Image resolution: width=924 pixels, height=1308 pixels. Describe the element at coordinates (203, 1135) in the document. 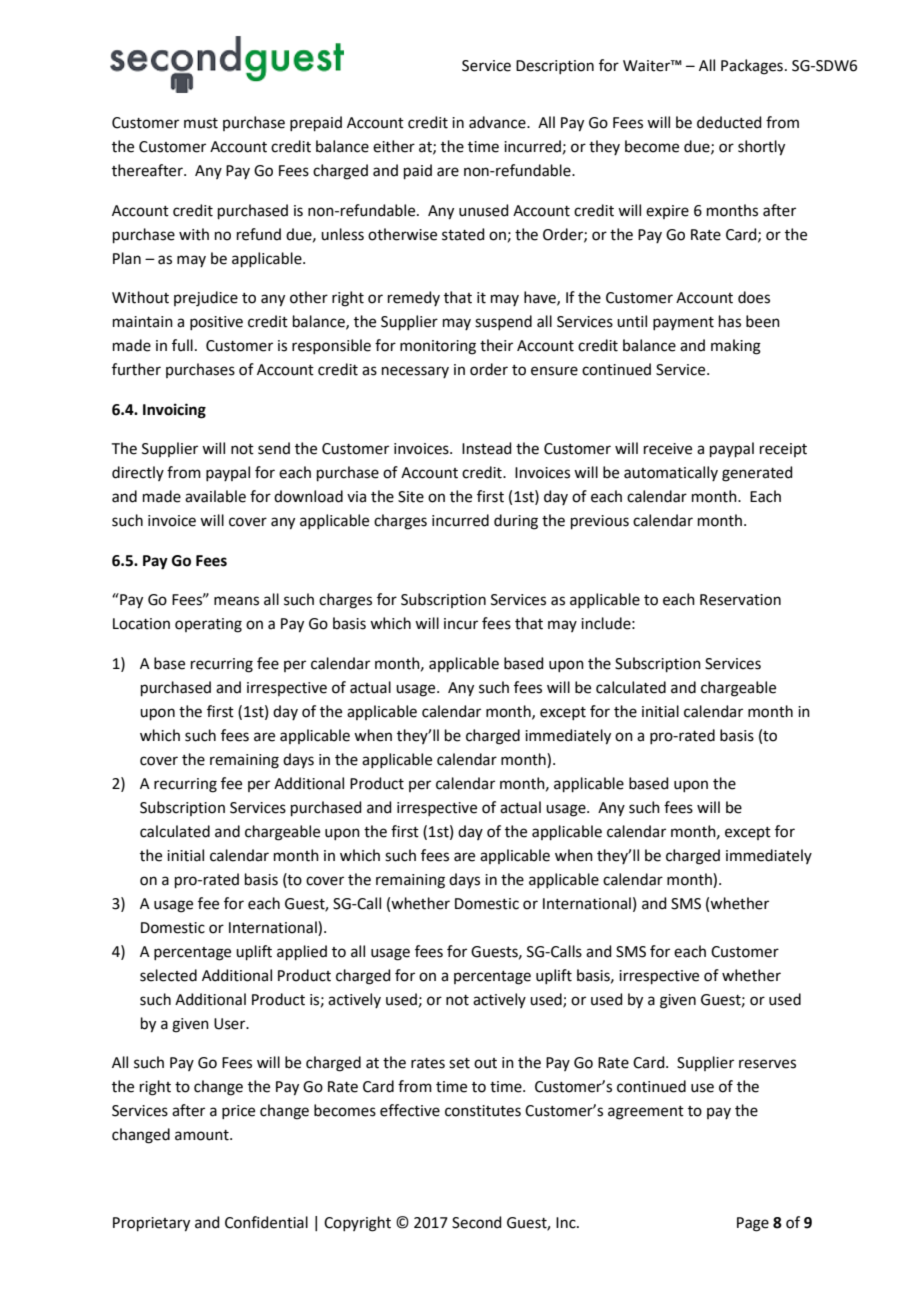

I see `amount` at that location.
